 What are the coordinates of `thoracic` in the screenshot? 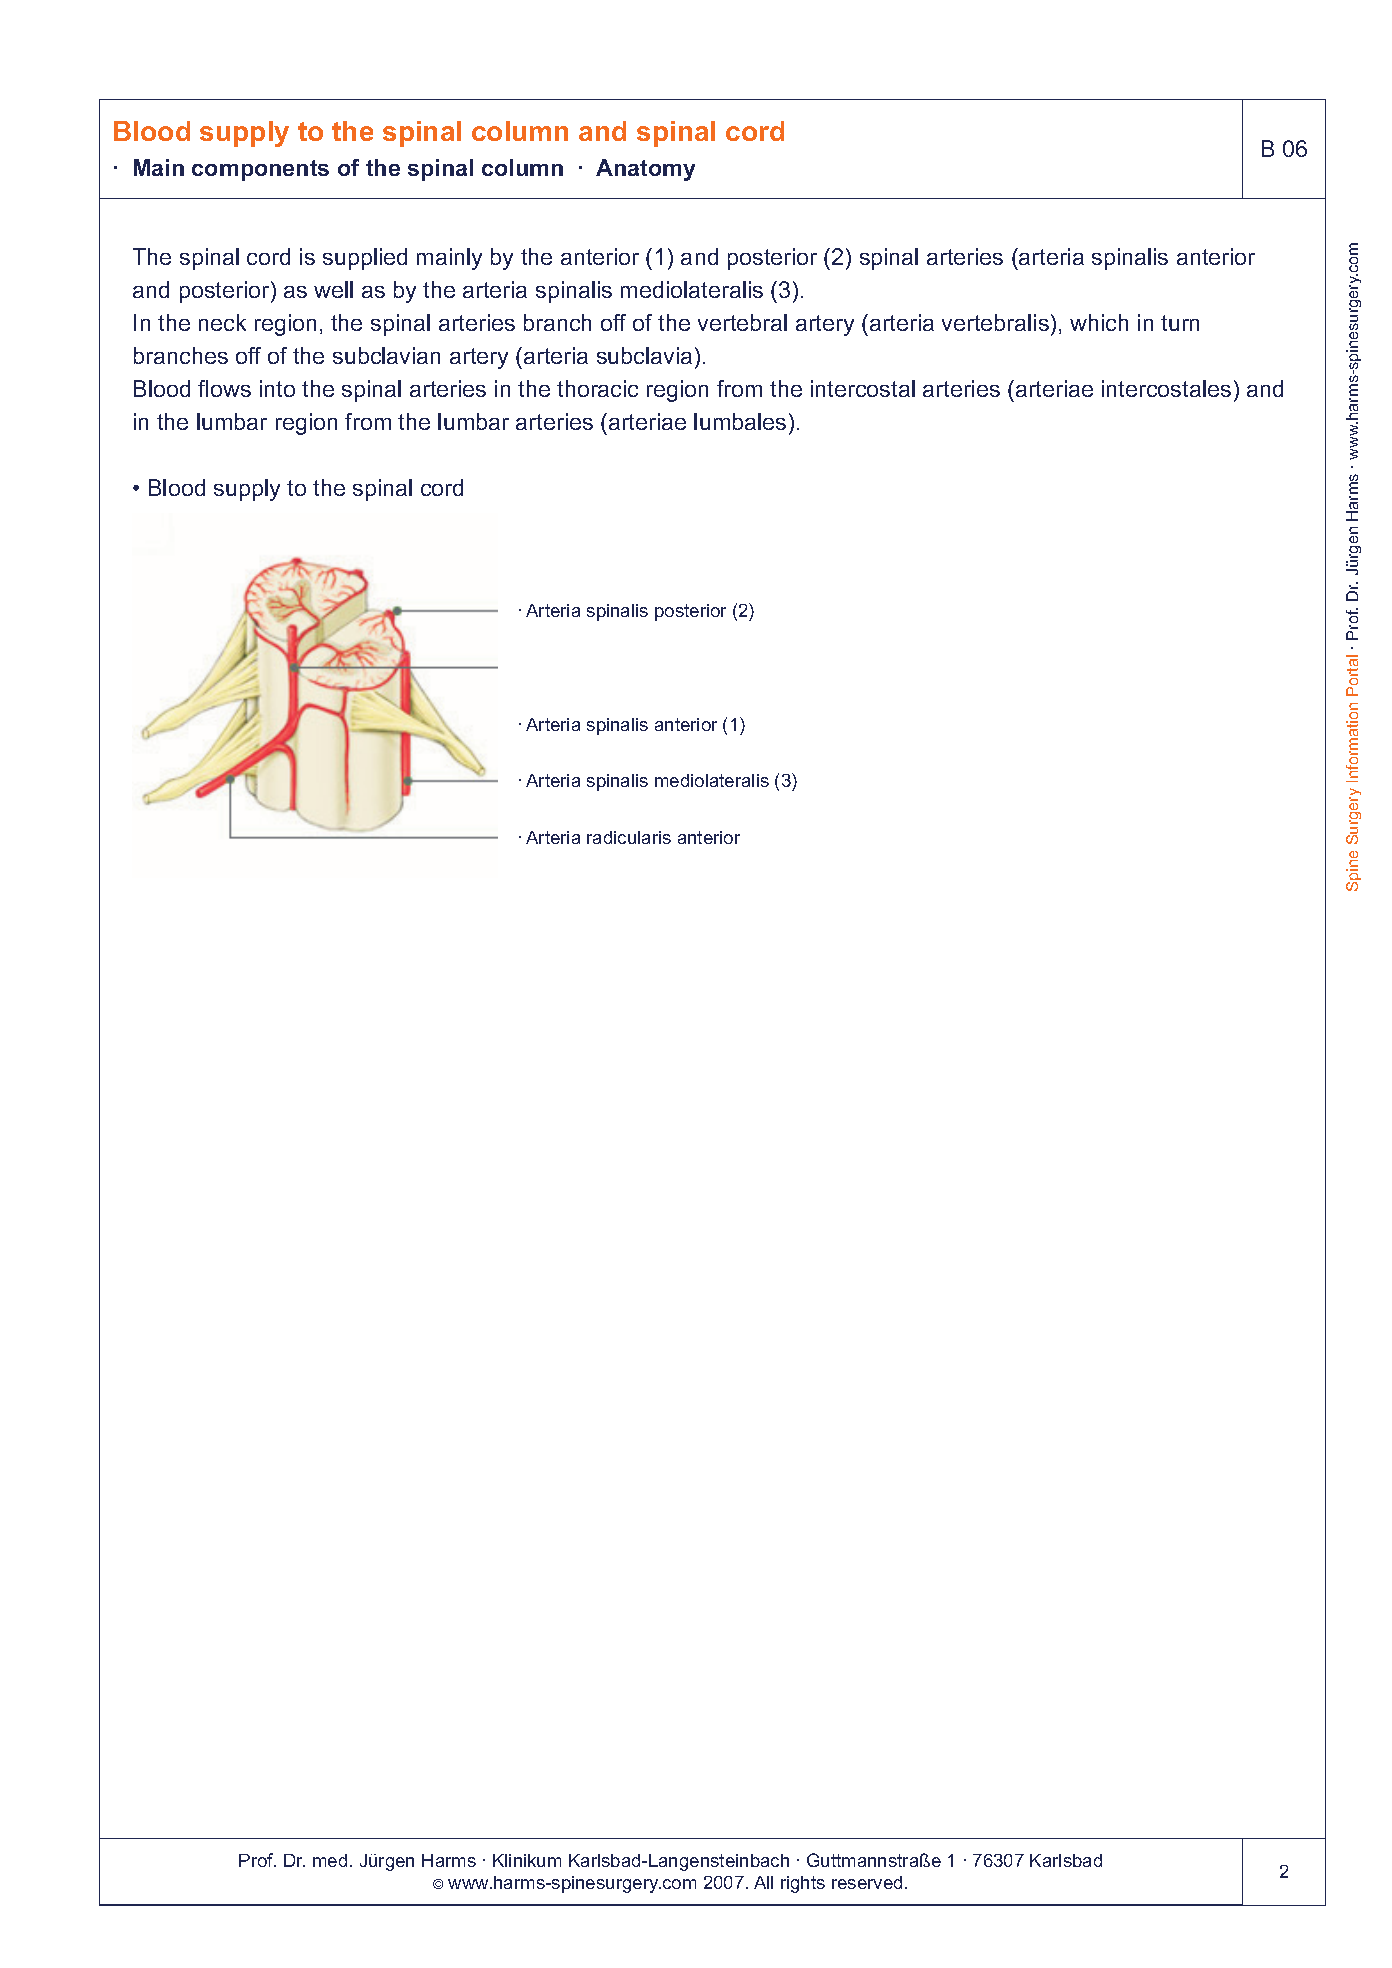 It's located at (597, 388).
